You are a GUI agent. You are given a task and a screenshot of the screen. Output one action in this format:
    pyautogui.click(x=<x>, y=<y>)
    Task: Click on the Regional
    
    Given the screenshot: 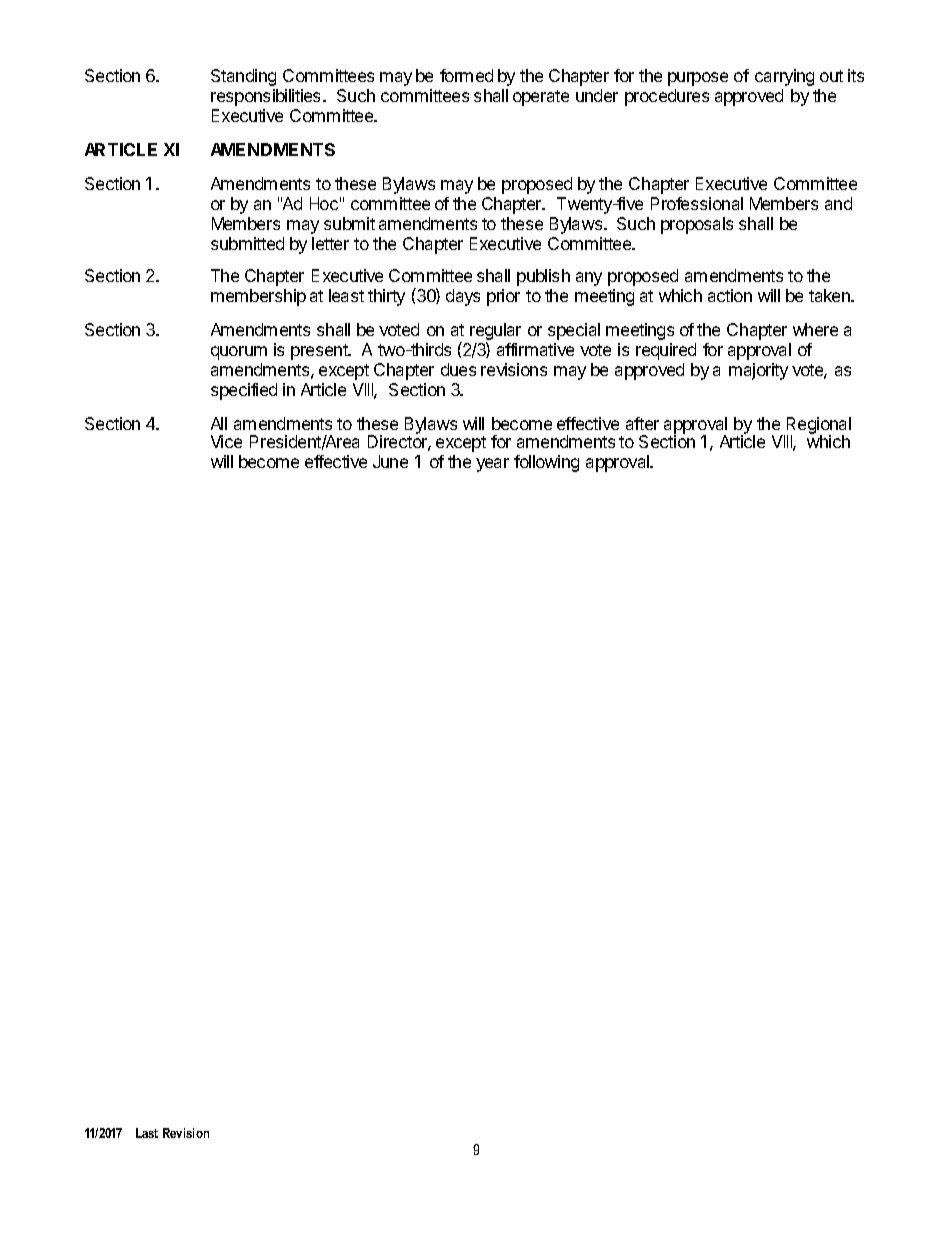 What is the action you would take?
    pyautogui.click(x=817, y=426)
